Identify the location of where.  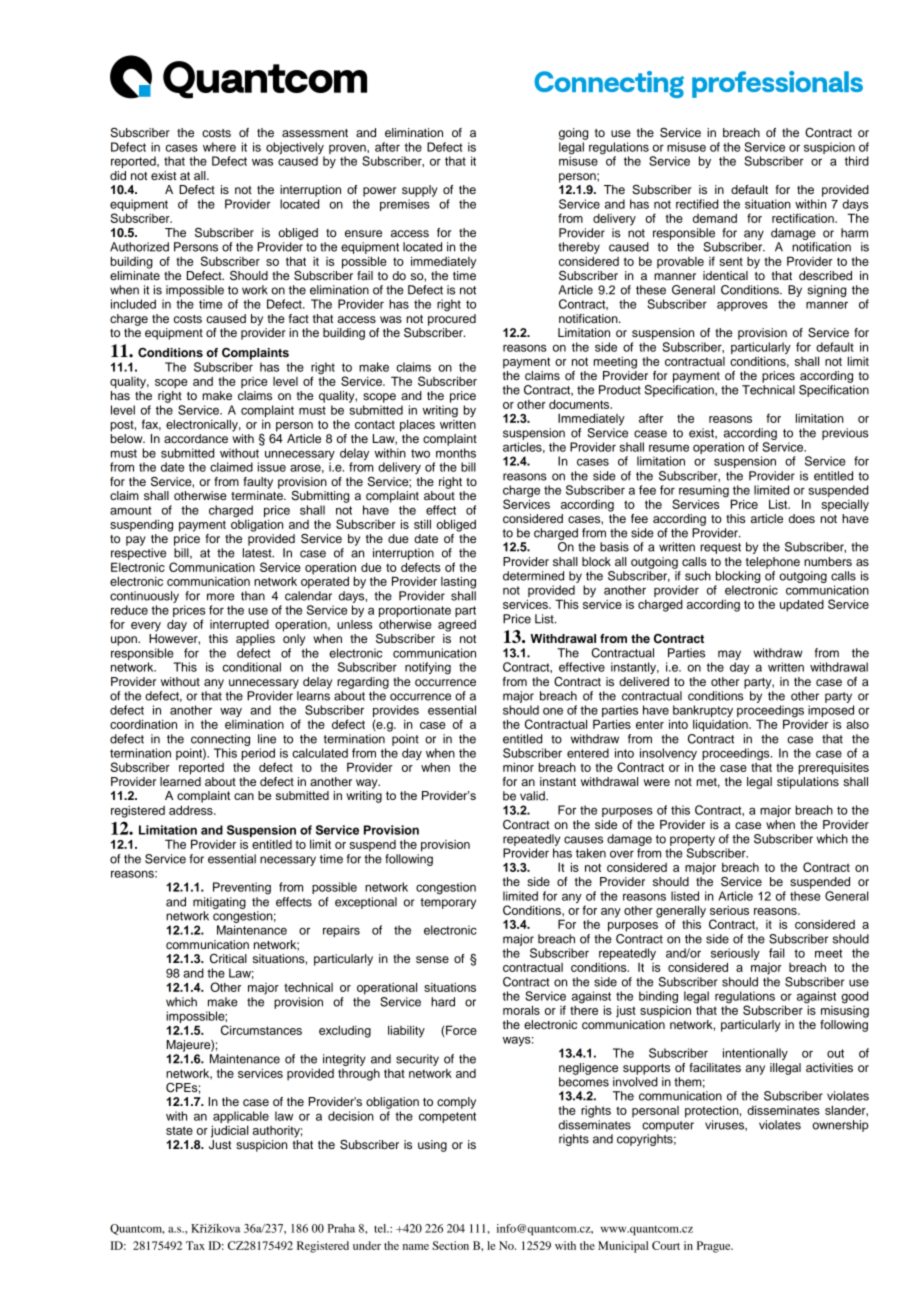
(219, 147).
